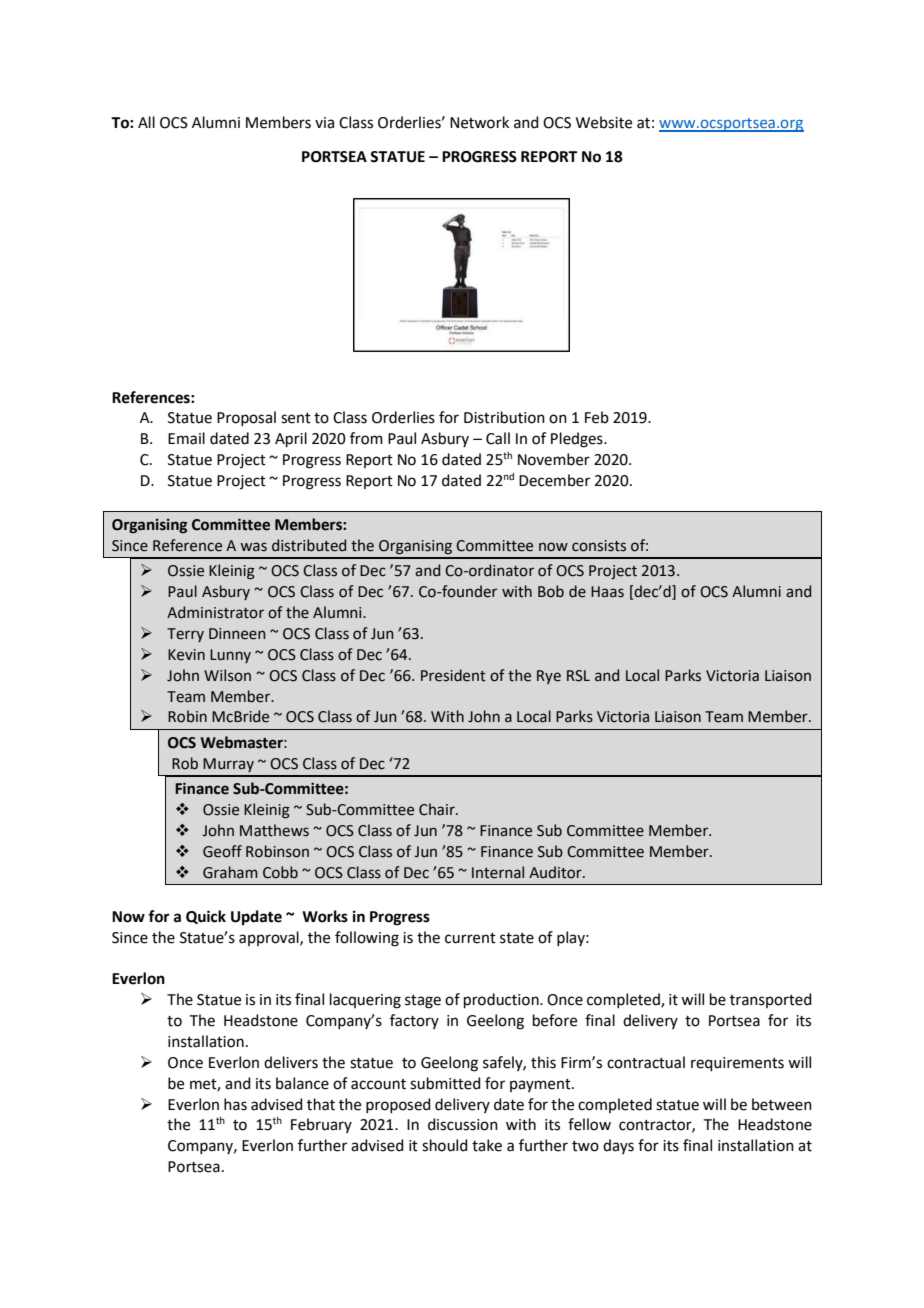 The height and width of the screenshot is (1308, 924). Describe the element at coordinates (604, 122) in the screenshot. I see `Website` at that location.
